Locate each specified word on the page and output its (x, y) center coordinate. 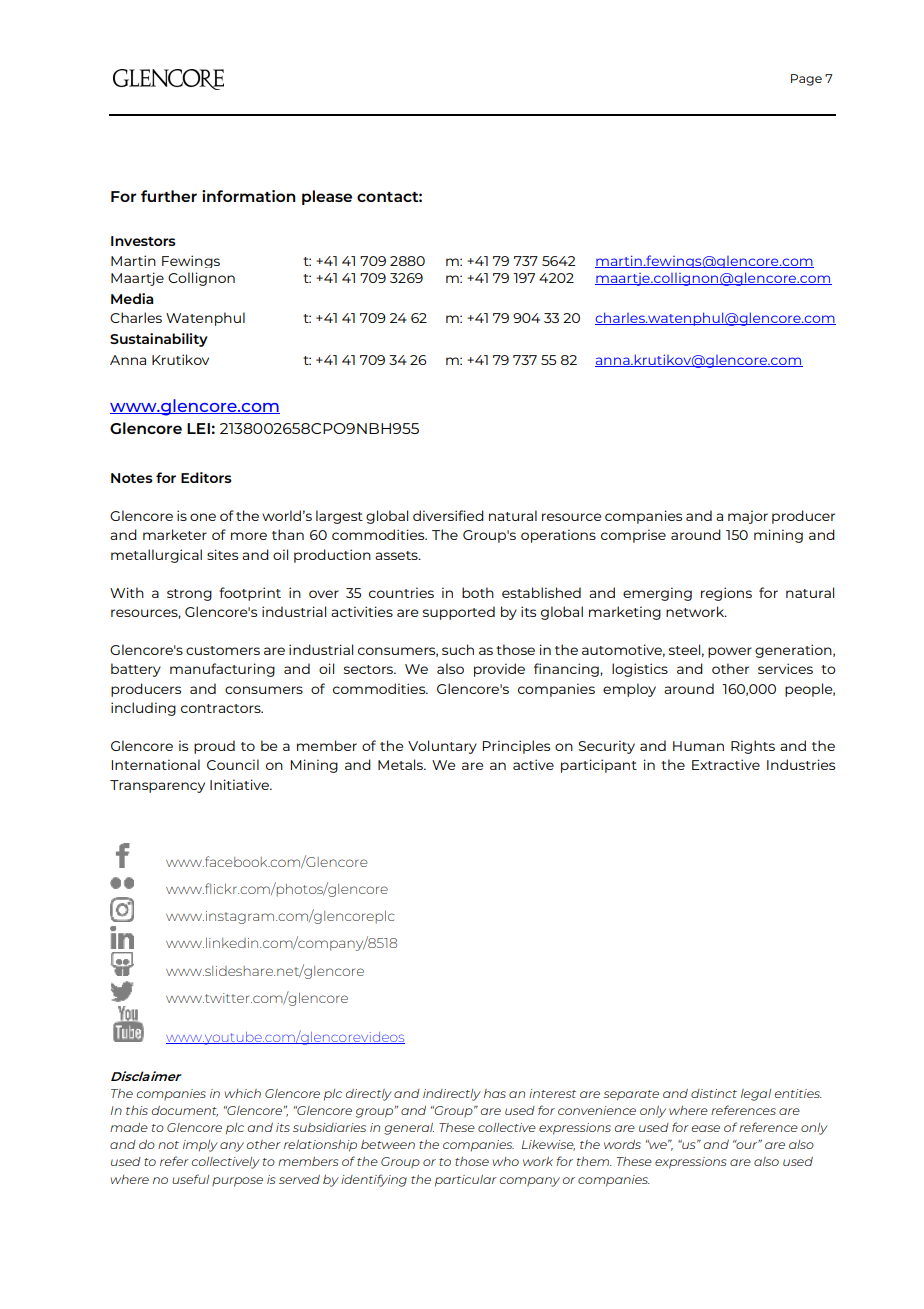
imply (200, 1146)
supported (459, 613)
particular (466, 1181)
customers (223, 650)
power (730, 652)
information (249, 196)
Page (806, 80)
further (169, 196)
